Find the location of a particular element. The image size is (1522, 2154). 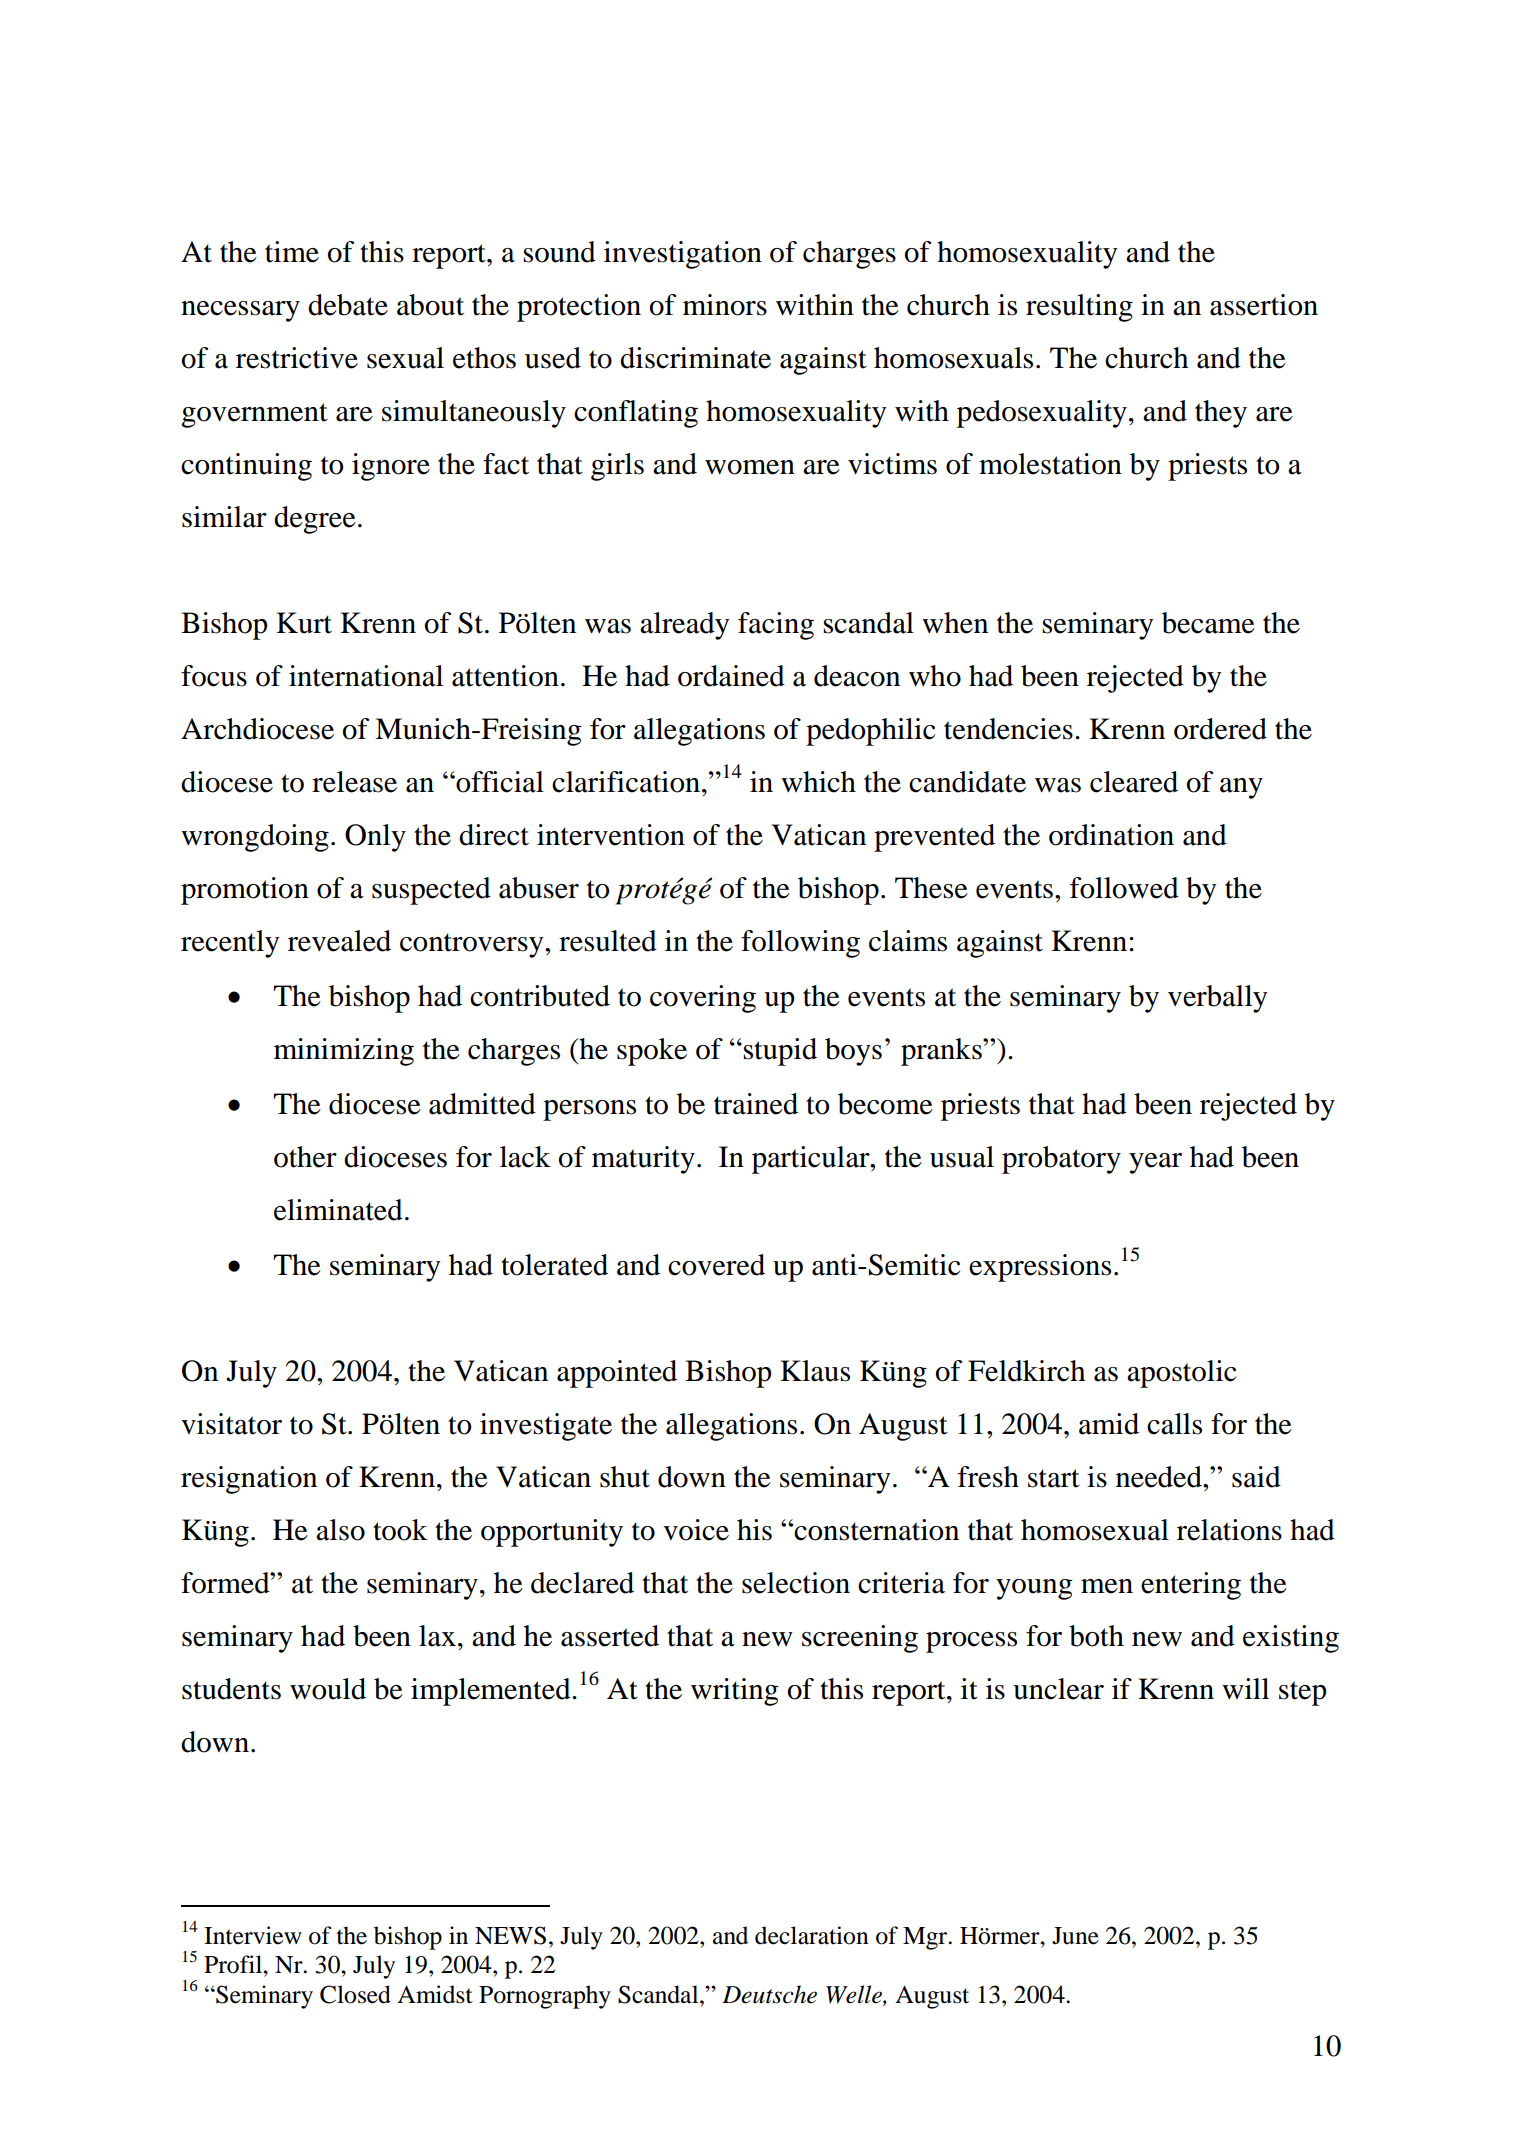

covered is located at coordinates (716, 1265).
